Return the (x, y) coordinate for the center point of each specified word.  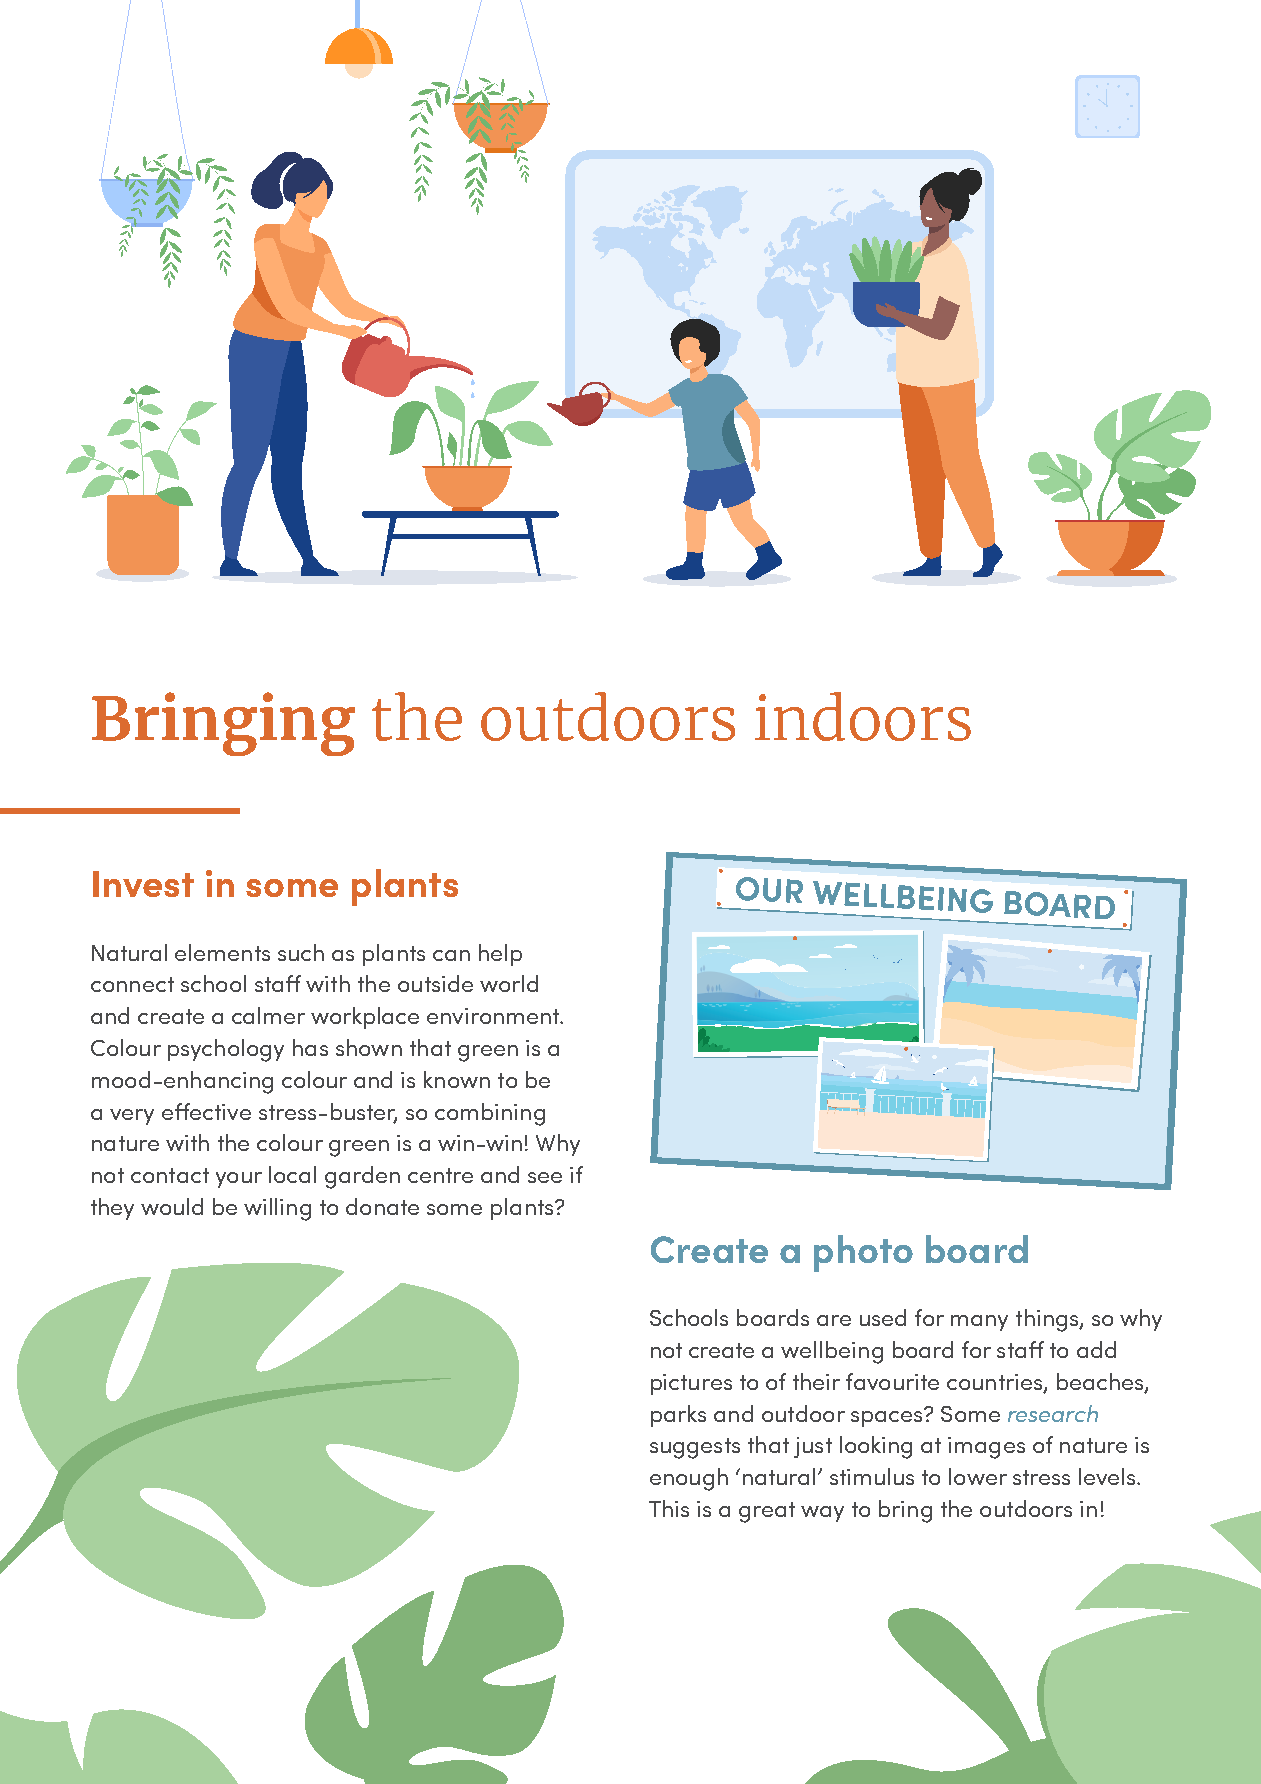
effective (206, 1111)
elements (222, 952)
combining (490, 1114)
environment (494, 1016)
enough (689, 1479)
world (509, 983)
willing (277, 1209)
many (979, 1323)
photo (863, 1253)
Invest (143, 884)
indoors (863, 716)
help (500, 955)
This (669, 1508)
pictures (691, 1384)
